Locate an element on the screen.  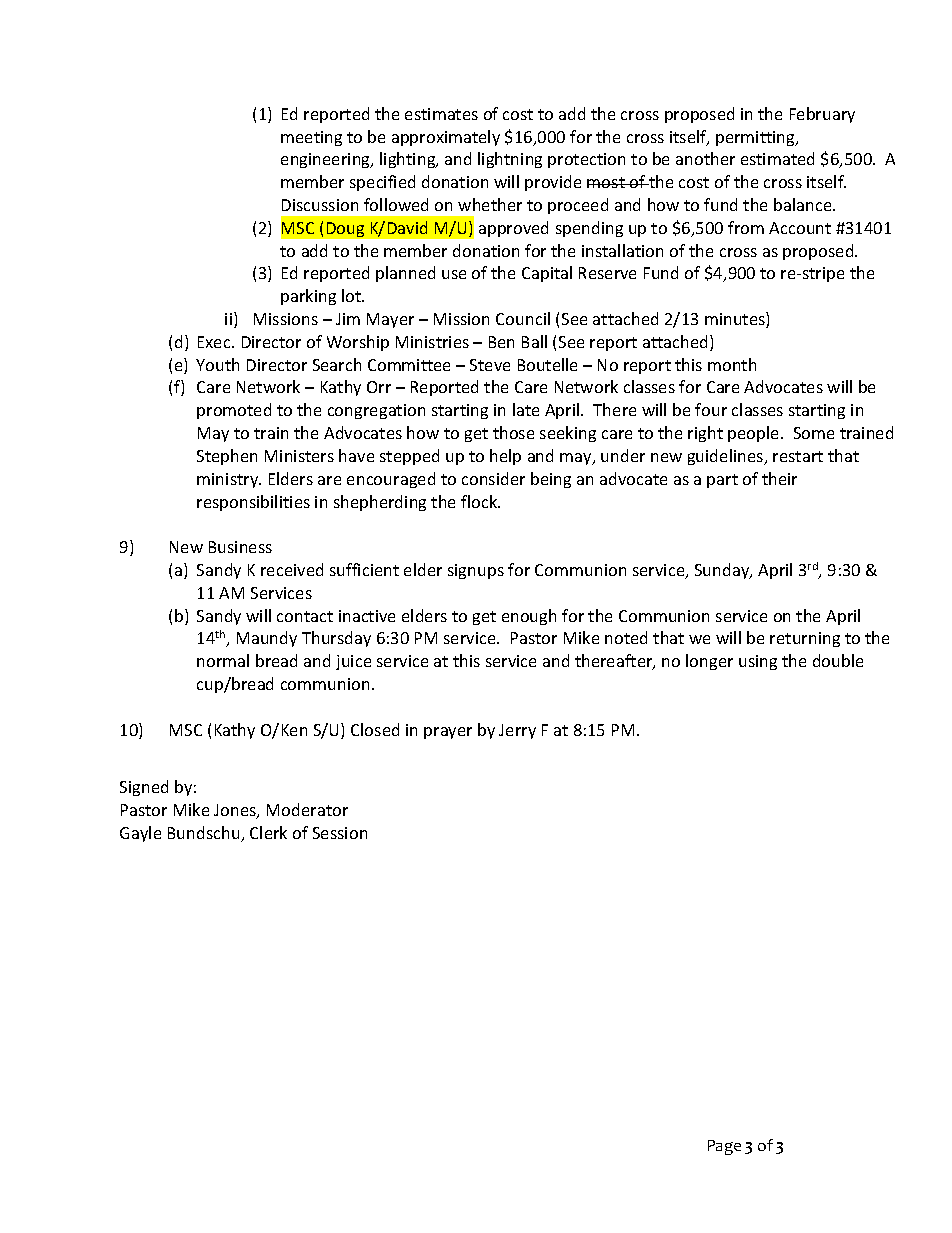
consider is located at coordinates (493, 478).
